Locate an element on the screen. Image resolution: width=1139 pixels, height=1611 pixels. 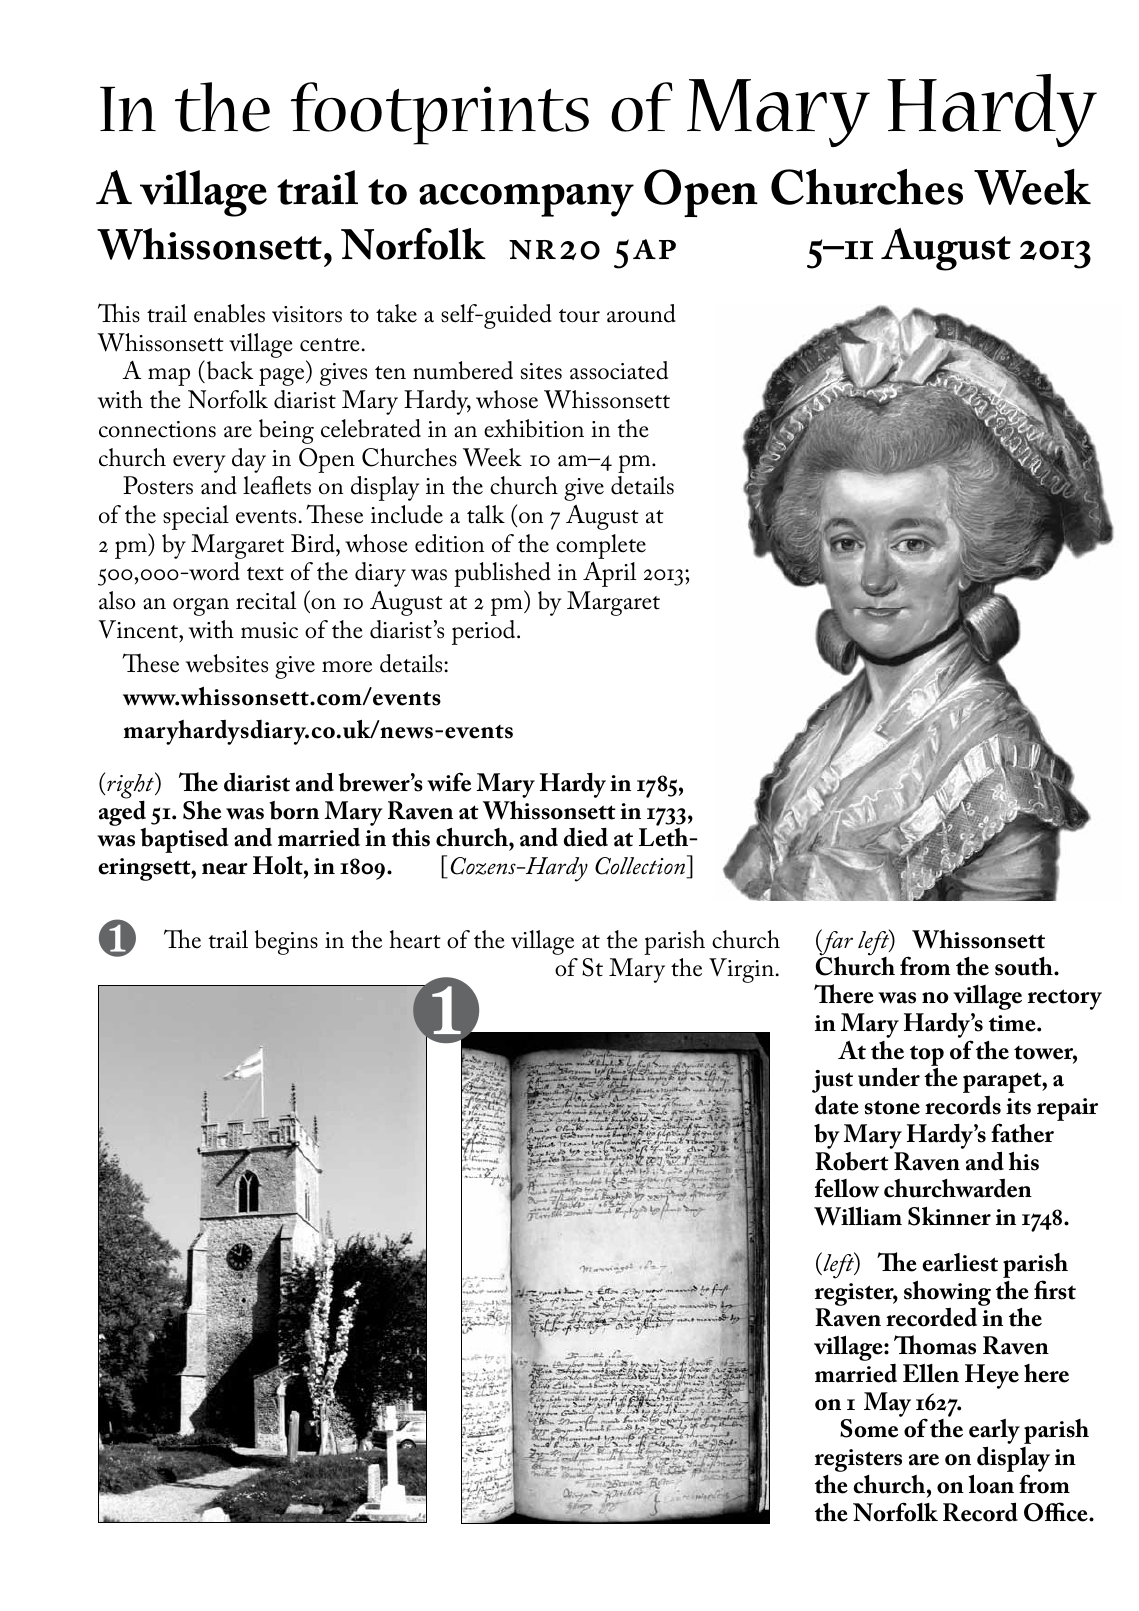
died is located at coordinates (585, 837).
